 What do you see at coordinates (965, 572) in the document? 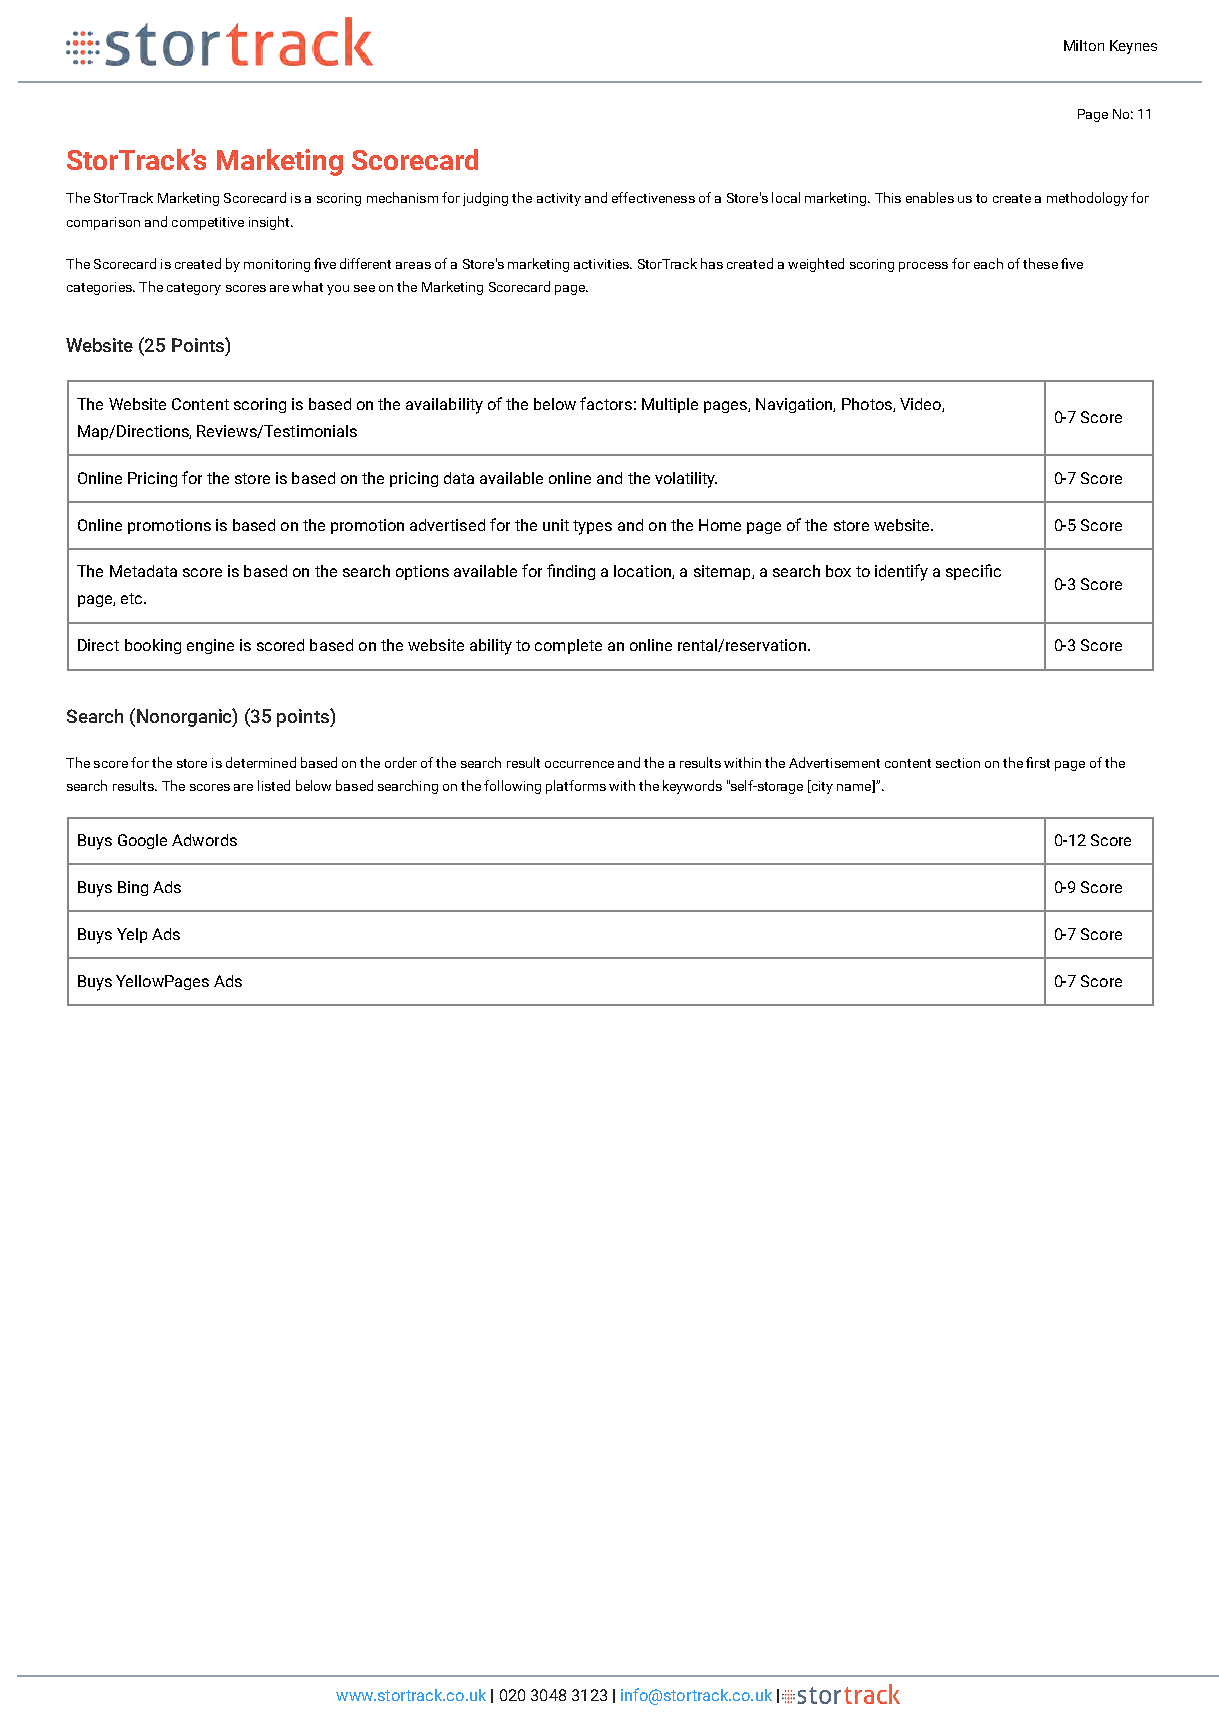
I see `speci` at bounding box center [965, 572].
